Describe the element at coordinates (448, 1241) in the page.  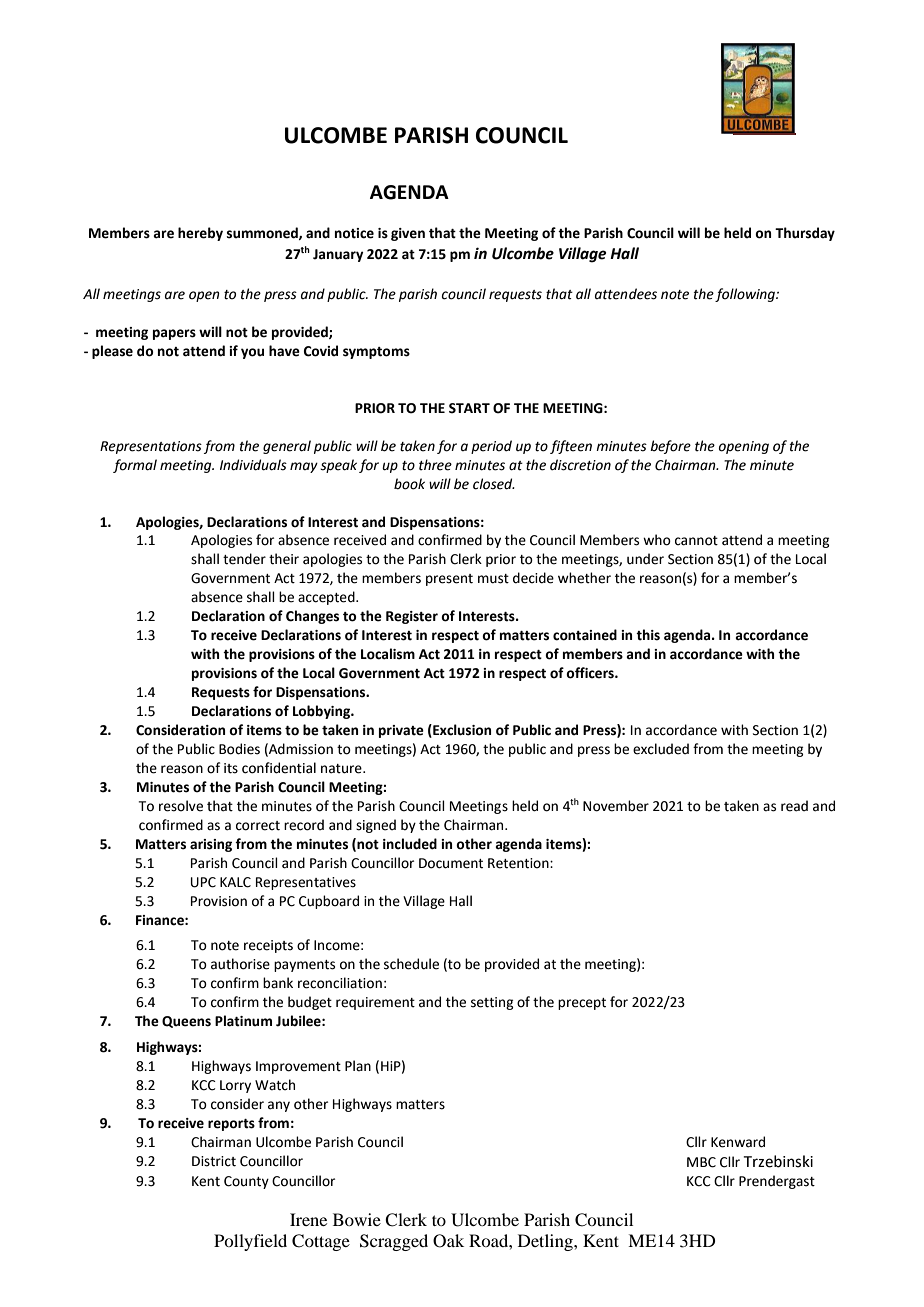
I see `Oak` at that location.
